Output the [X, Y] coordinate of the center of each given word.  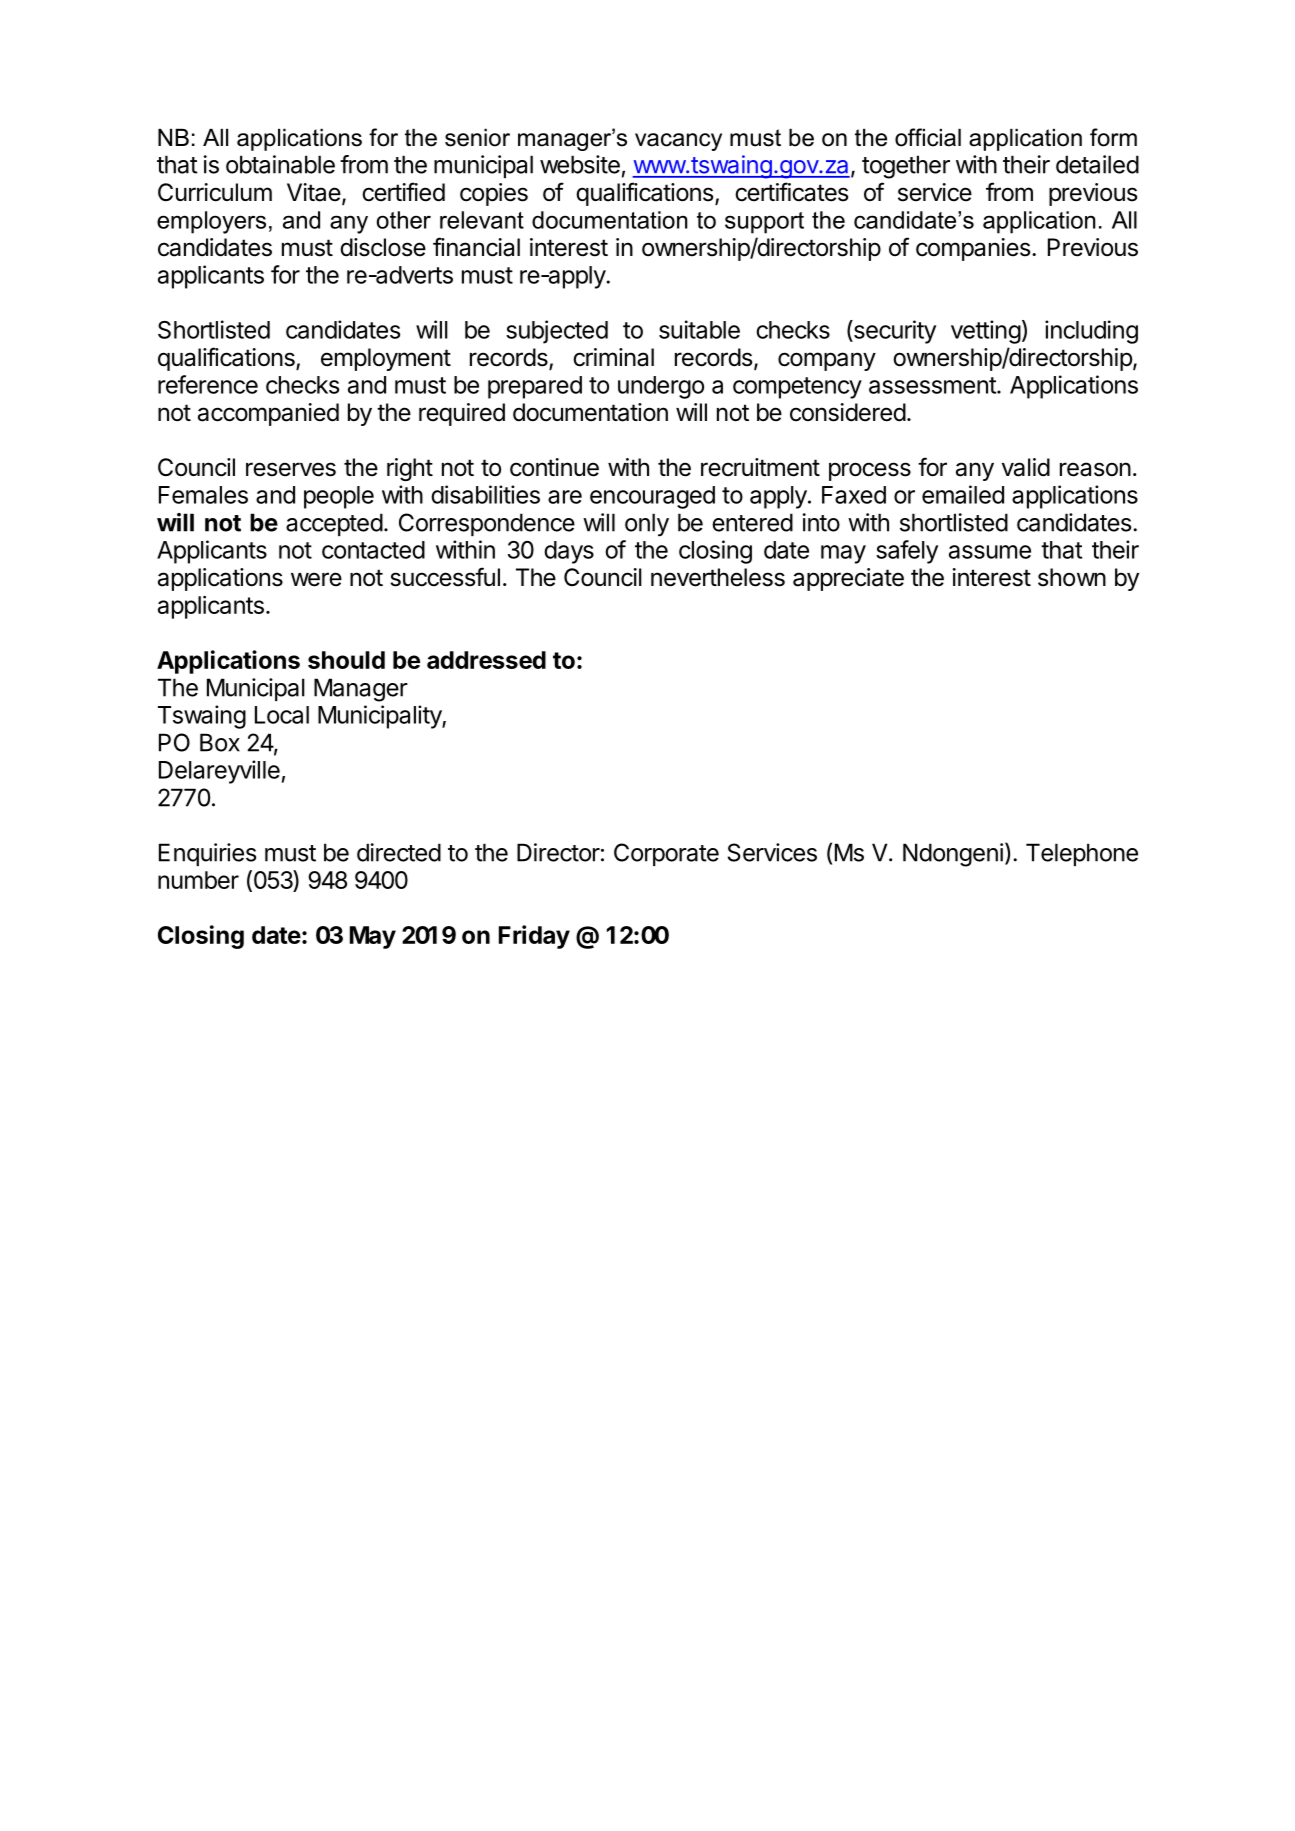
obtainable [280, 164]
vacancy [678, 142]
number [198, 880]
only [647, 525]
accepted [334, 524]
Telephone [1082, 854]
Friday [534, 937]
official [928, 137]
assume [990, 552]
